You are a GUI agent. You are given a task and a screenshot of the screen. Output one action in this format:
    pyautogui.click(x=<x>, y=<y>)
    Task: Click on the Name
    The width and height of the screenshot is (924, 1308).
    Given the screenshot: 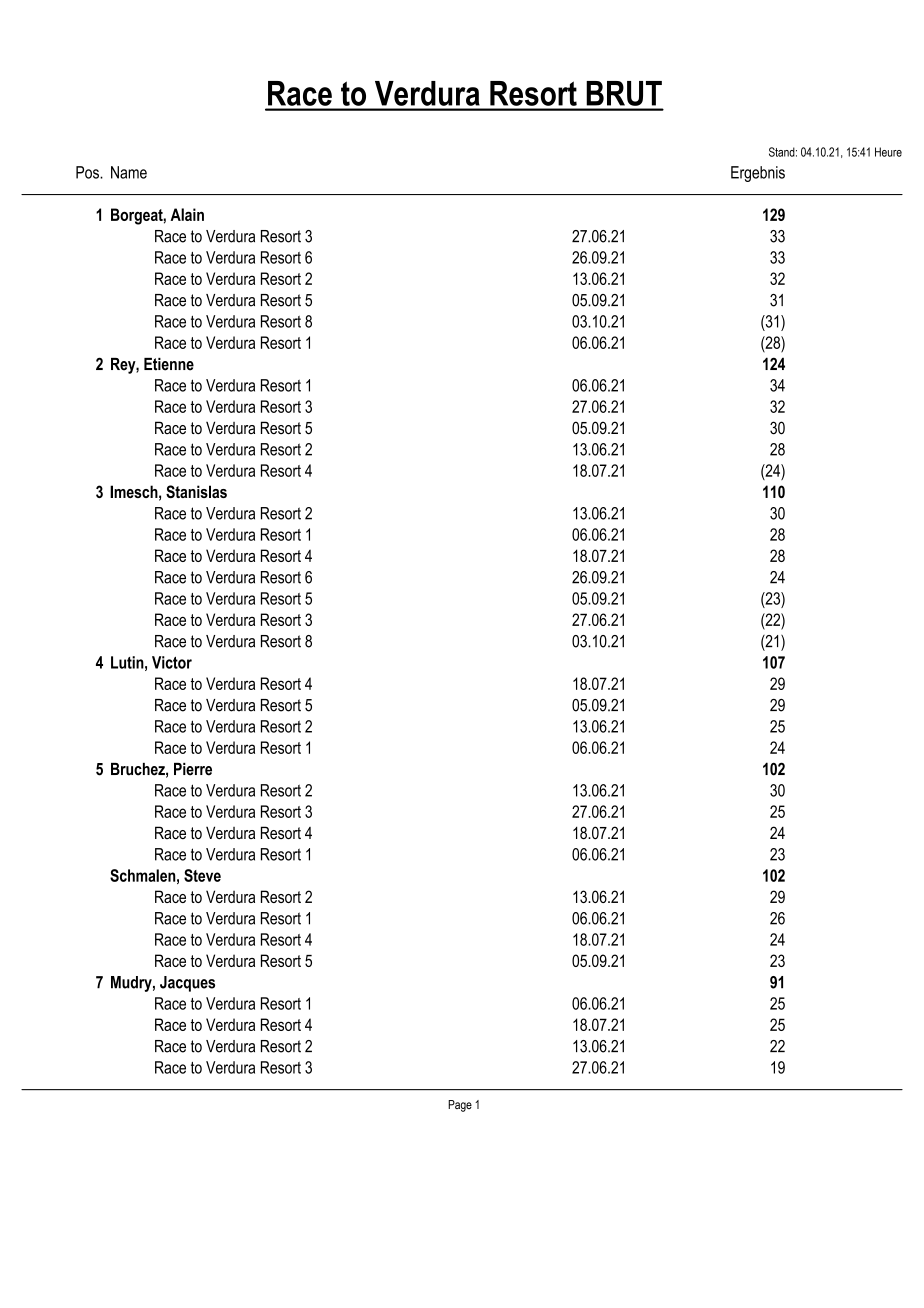 What is the action you would take?
    pyautogui.click(x=129, y=172)
